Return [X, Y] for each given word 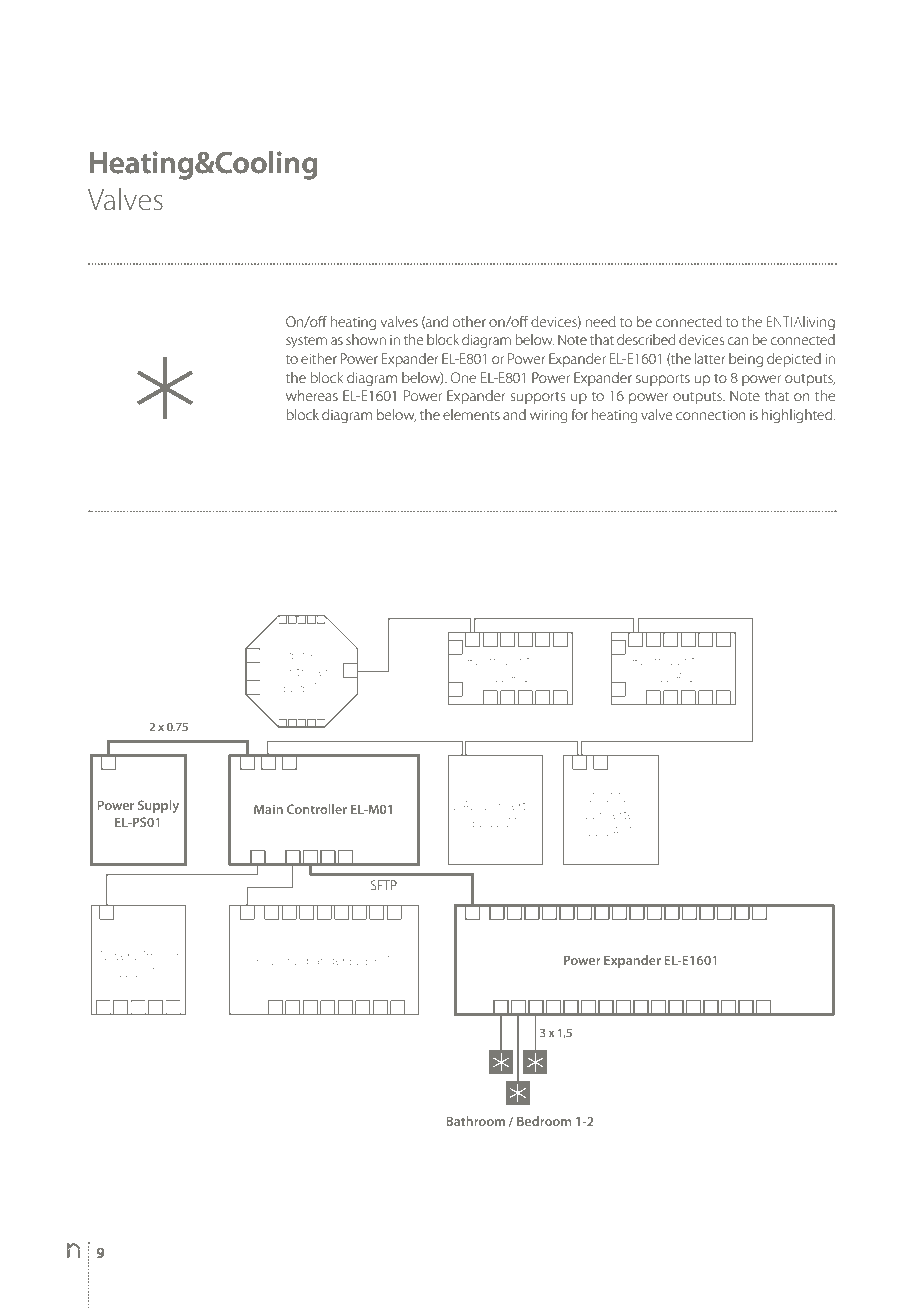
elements [471, 414]
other [469, 321]
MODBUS [611, 797]
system [306, 342]
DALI [466, 805]
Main [268, 809]
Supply [158, 806]
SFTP [384, 885]
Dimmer [157, 955]
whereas [312, 395]
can [738, 341]
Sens [301, 654]
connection [711, 415]
